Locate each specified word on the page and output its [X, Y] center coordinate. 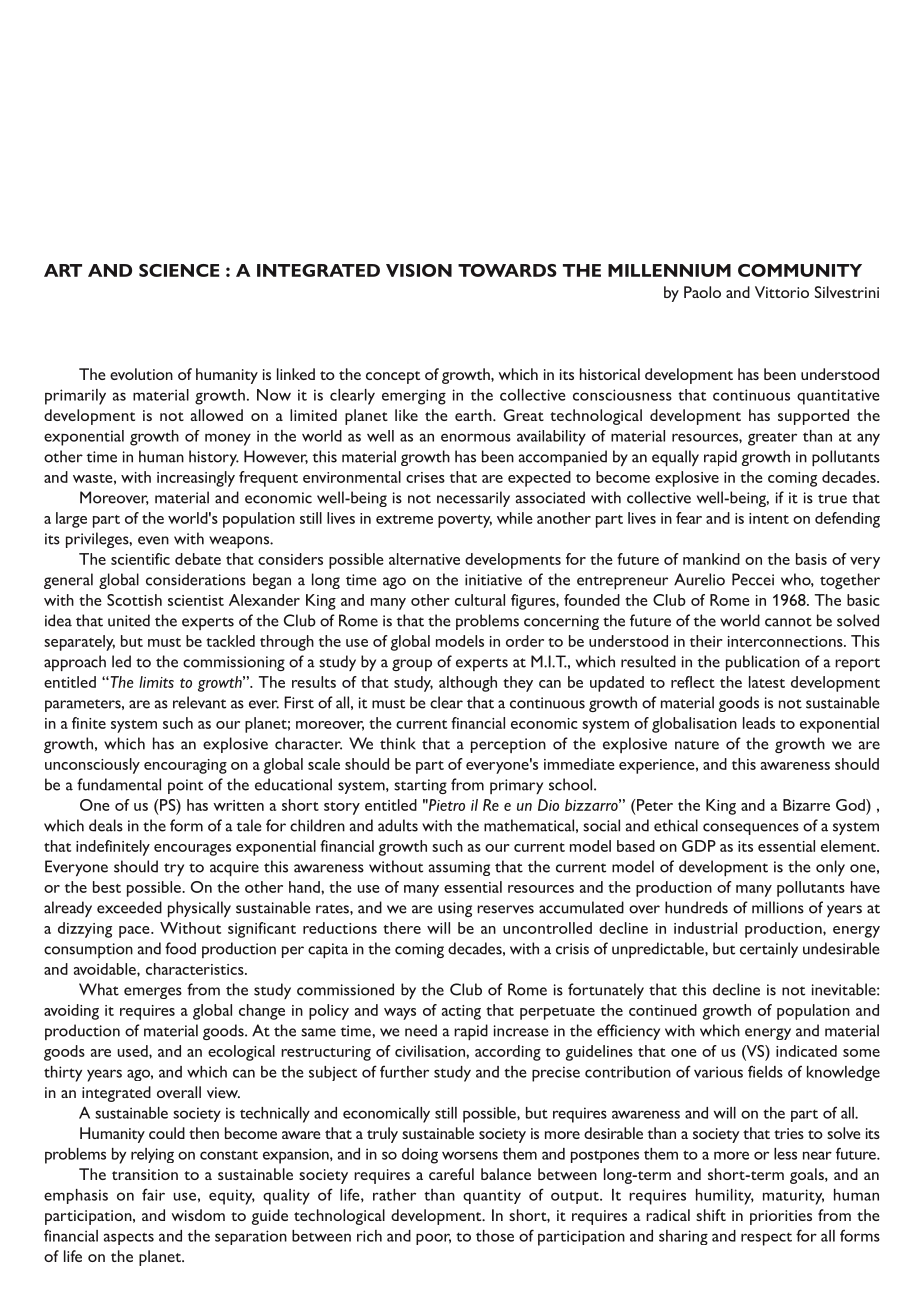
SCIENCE [179, 270]
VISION [419, 270]
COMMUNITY [800, 270]
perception [508, 745]
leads [759, 723]
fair [153, 1194]
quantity [492, 1196]
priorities [781, 1217]
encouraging [185, 766]
